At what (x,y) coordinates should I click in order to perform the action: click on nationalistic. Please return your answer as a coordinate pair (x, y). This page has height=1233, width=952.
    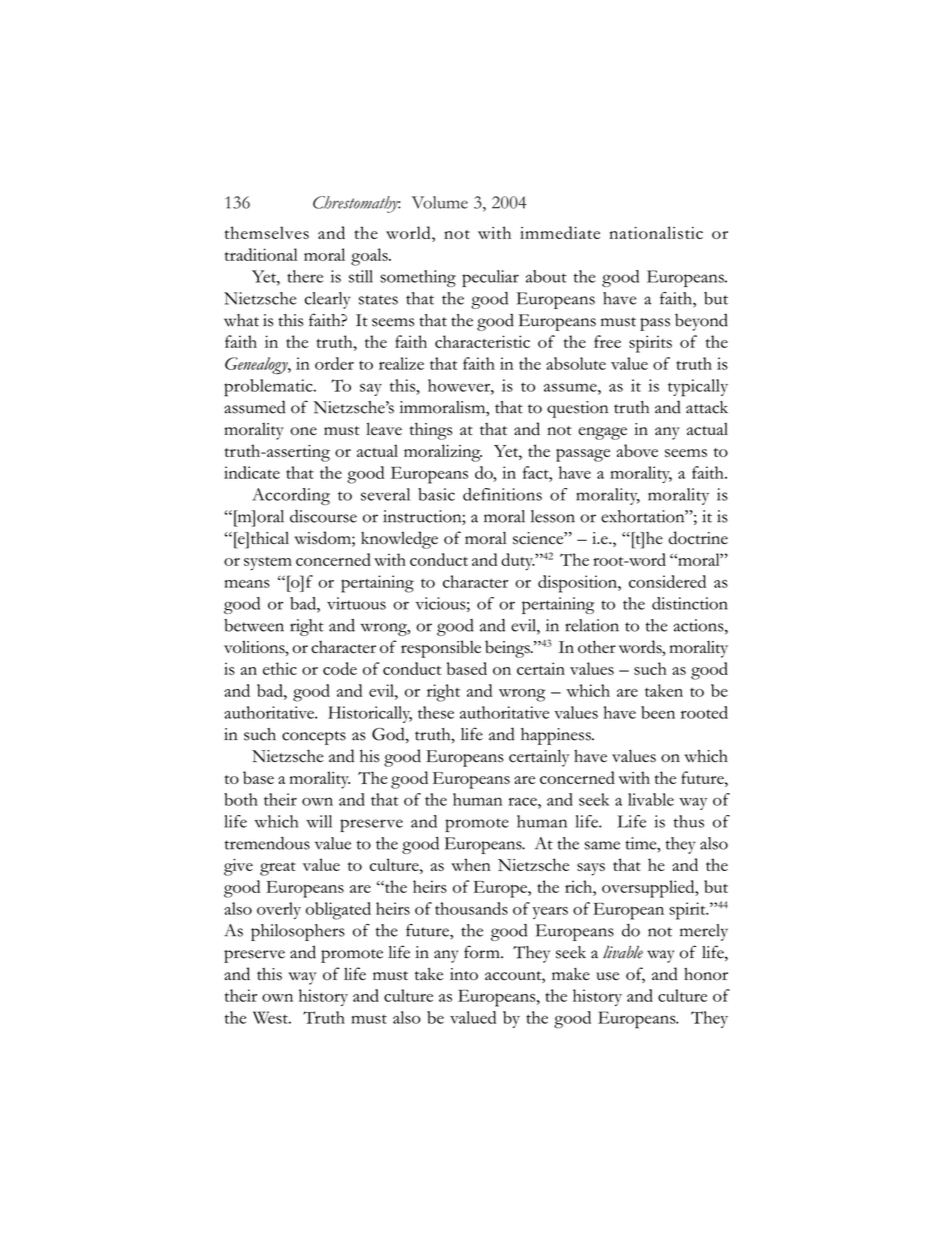
    Looking at the image, I should click on (656, 232).
